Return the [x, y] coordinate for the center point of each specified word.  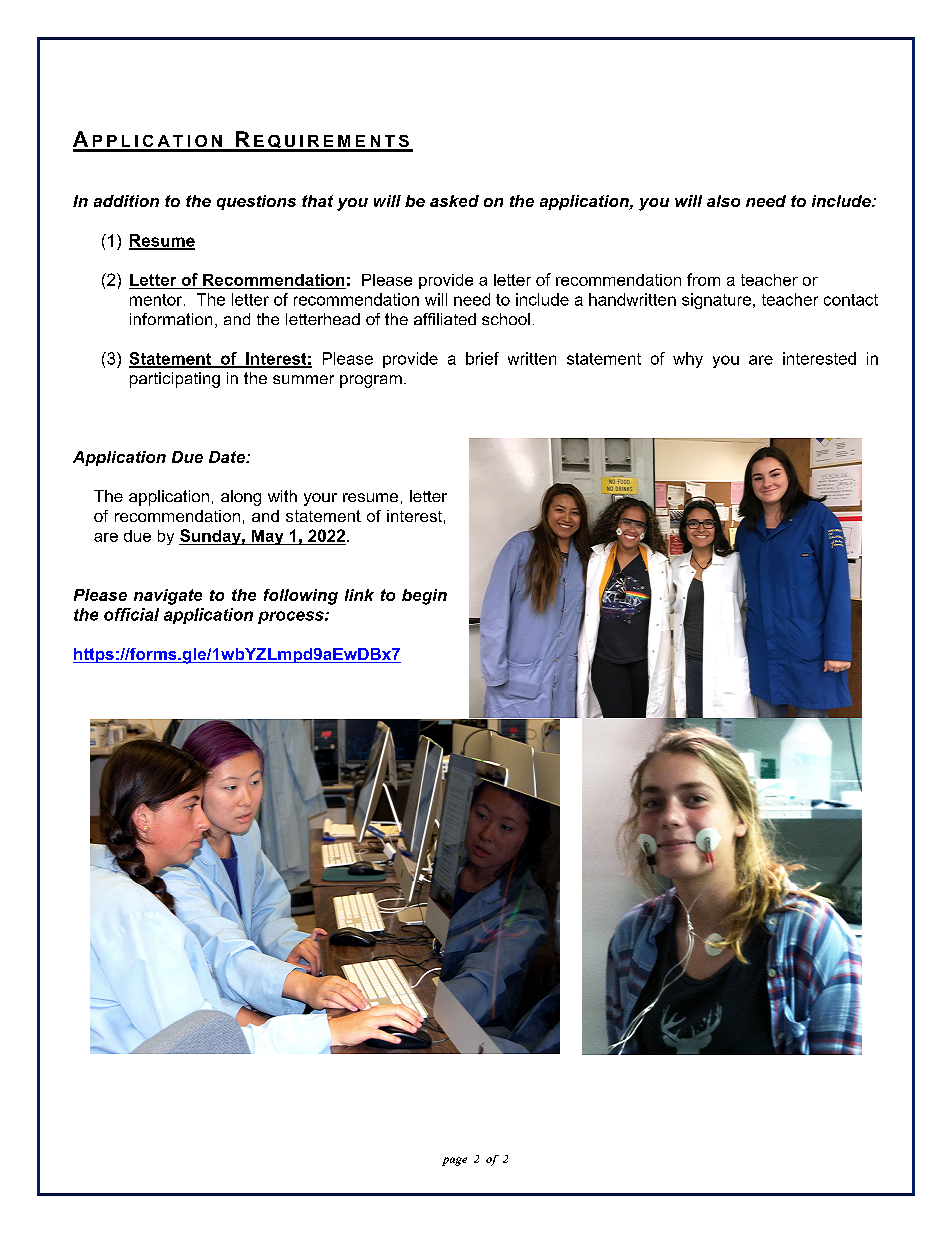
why [688, 360]
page [454, 1161]
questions [256, 202]
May [267, 537]
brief [482, 358]
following [301, 597]
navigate [168, 597]
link [359, 595]
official [131, 614]
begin [424, 597]
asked [454, 201]
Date [228, 457]
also [723, 201]
